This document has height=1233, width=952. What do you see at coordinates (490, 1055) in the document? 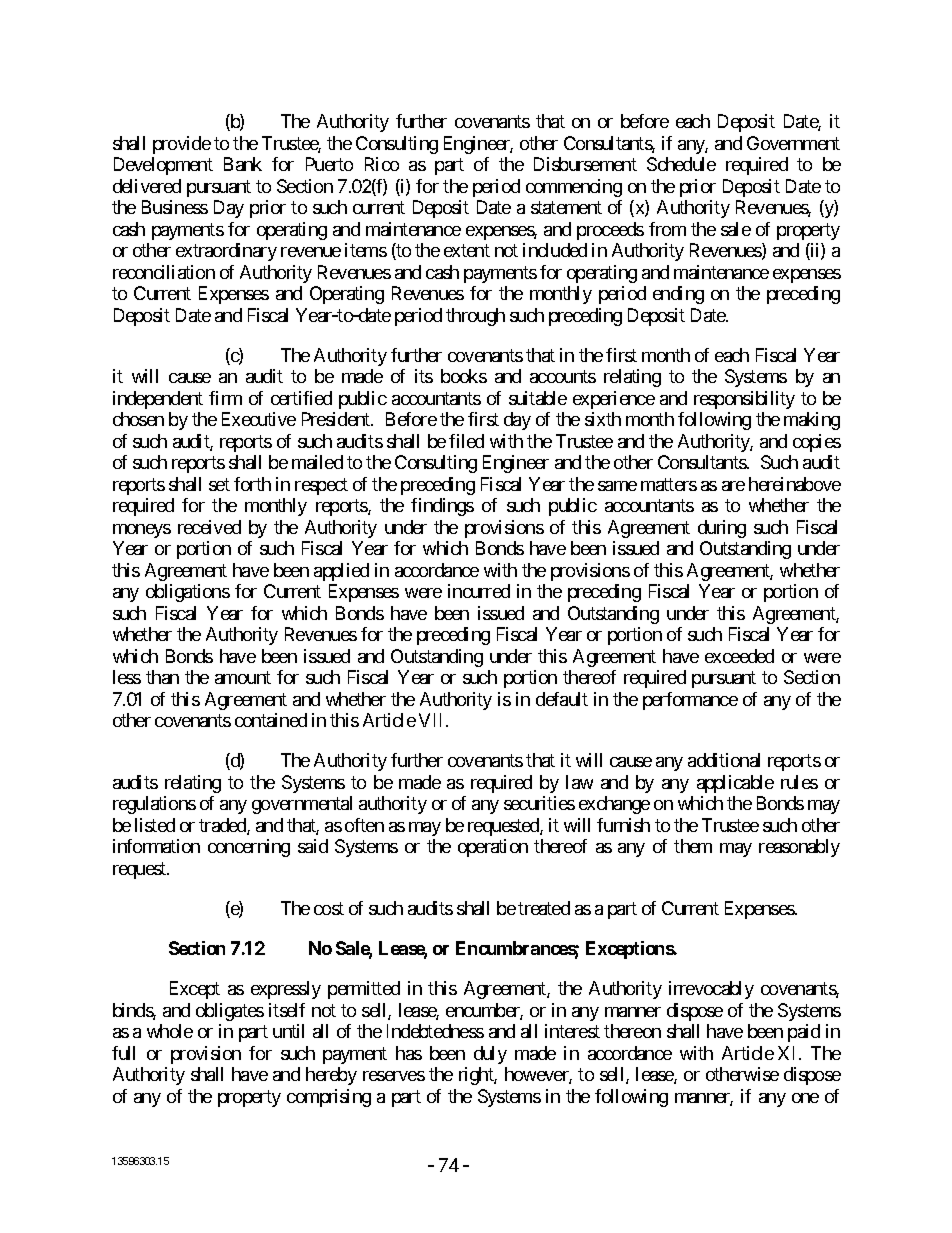
I see `duly` at bounding box center [490, 1055].
